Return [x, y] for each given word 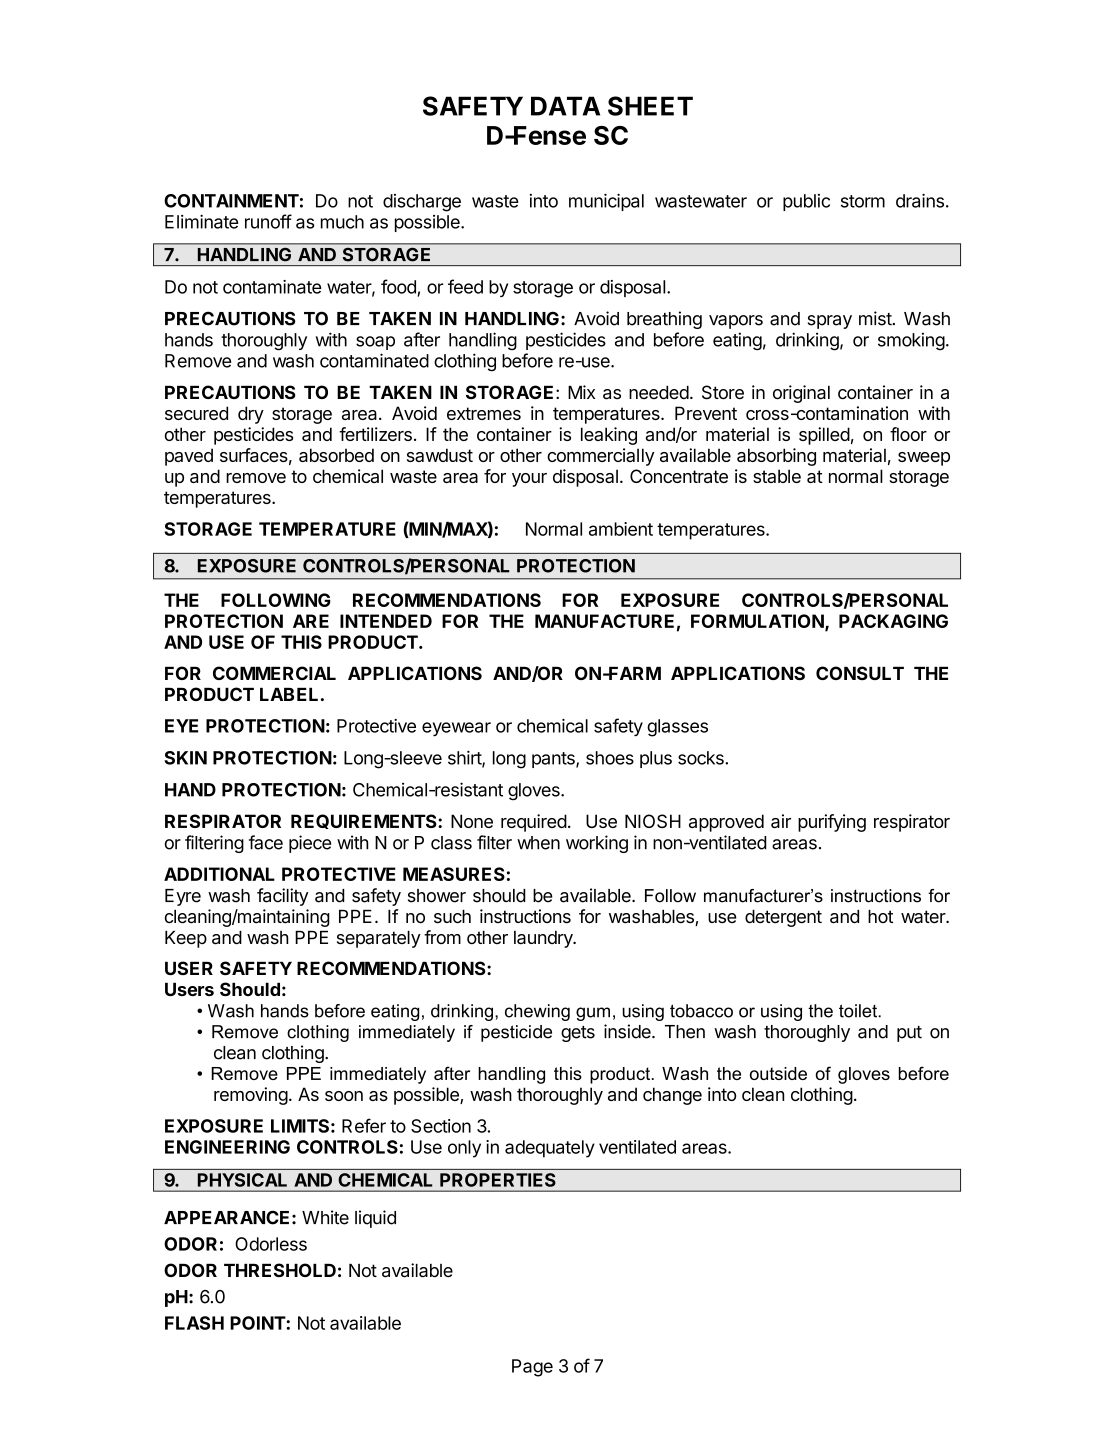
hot [880, 916]
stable [777, 476]
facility [283, 897]
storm [863, 201]
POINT [258, 1323]
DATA [565, 106]
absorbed [336, 455]
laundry [544, 939]
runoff [268, 221]
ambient [621, 529]
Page [532, 1368]
